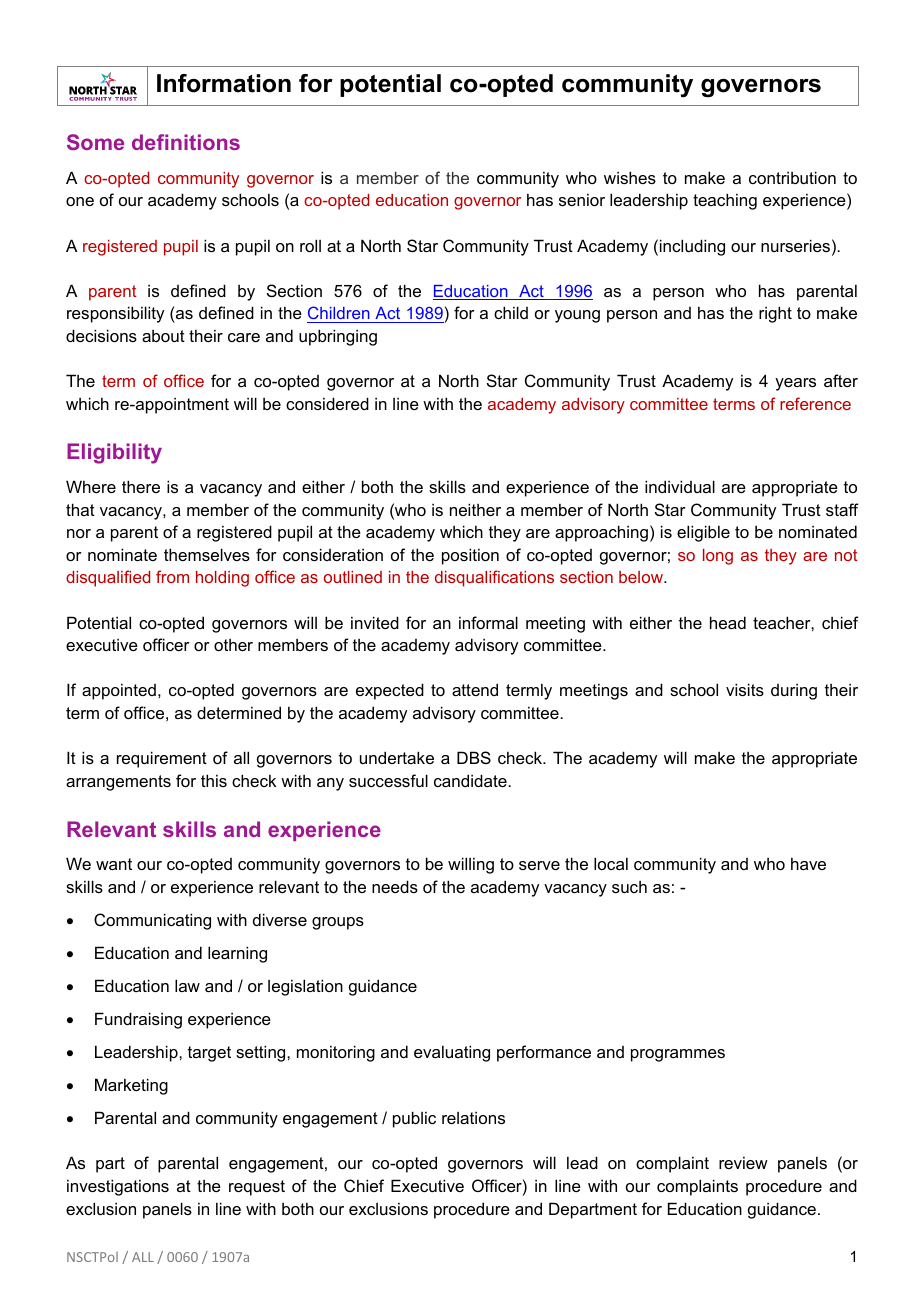  I want to click on there, so click(141, 486).
